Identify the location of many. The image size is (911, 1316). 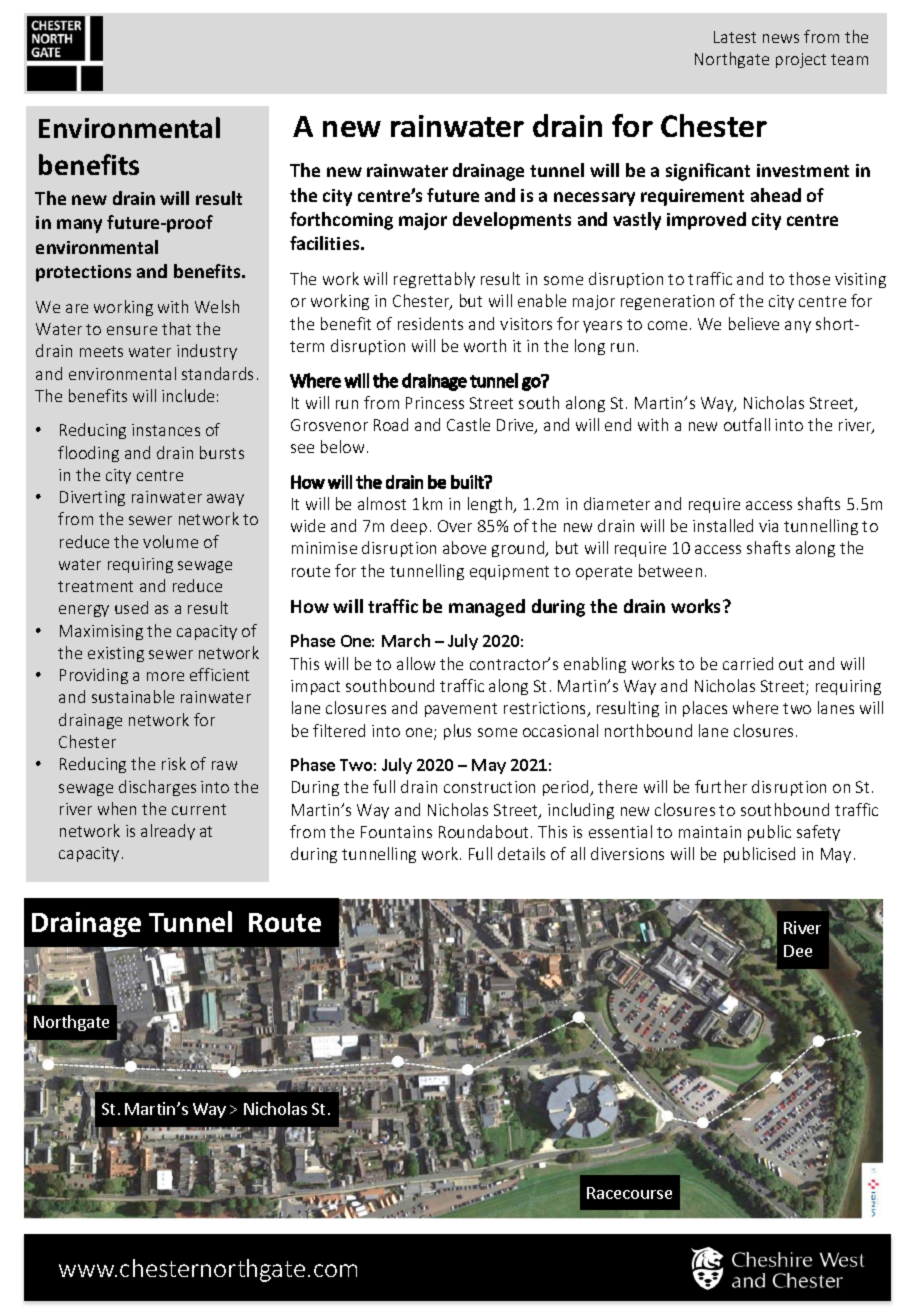
(79, 226).
